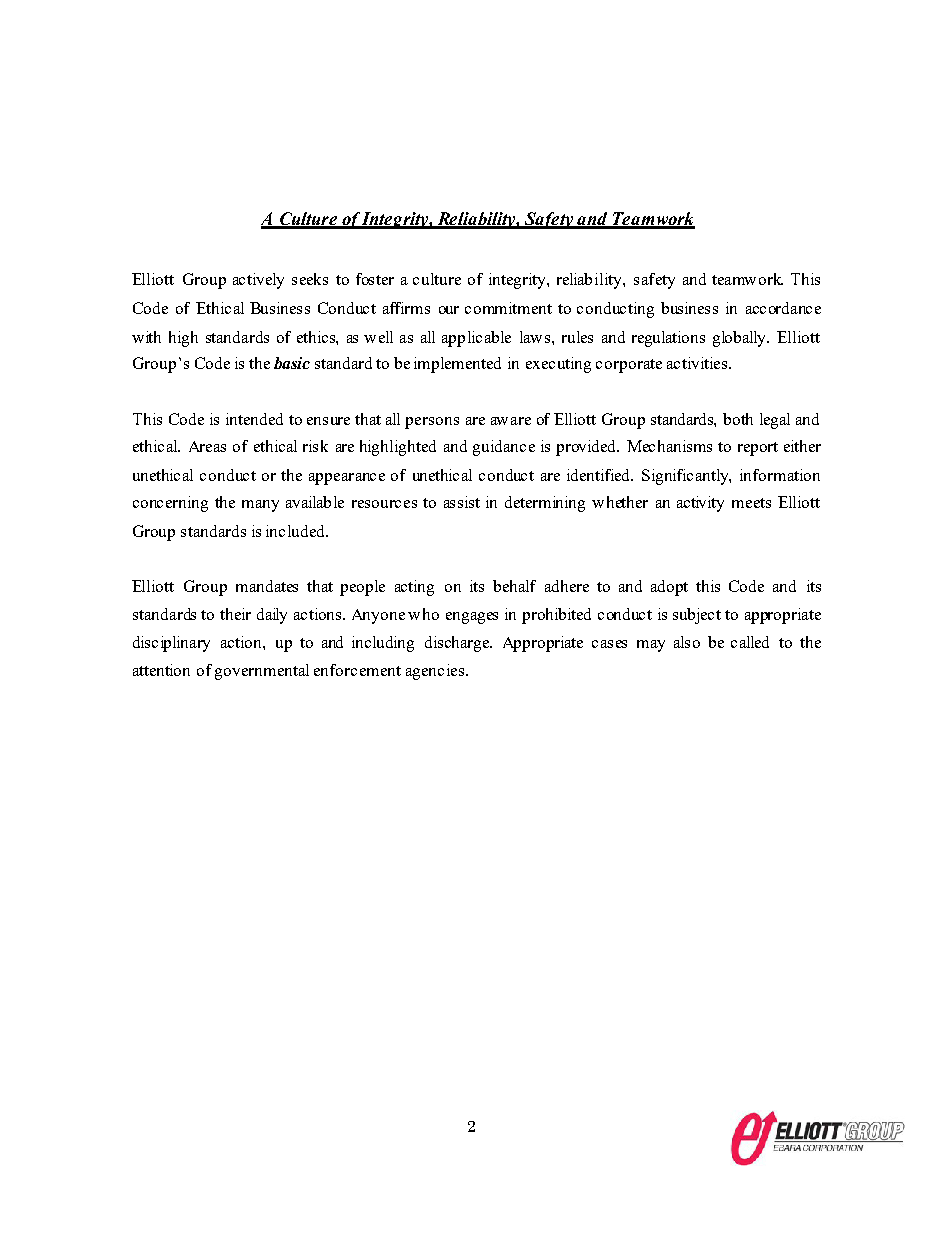 The width and height of the document is (952, 1233). Describe the element at coordinates (669, 588) in the document. I see `adopt` at that location.
